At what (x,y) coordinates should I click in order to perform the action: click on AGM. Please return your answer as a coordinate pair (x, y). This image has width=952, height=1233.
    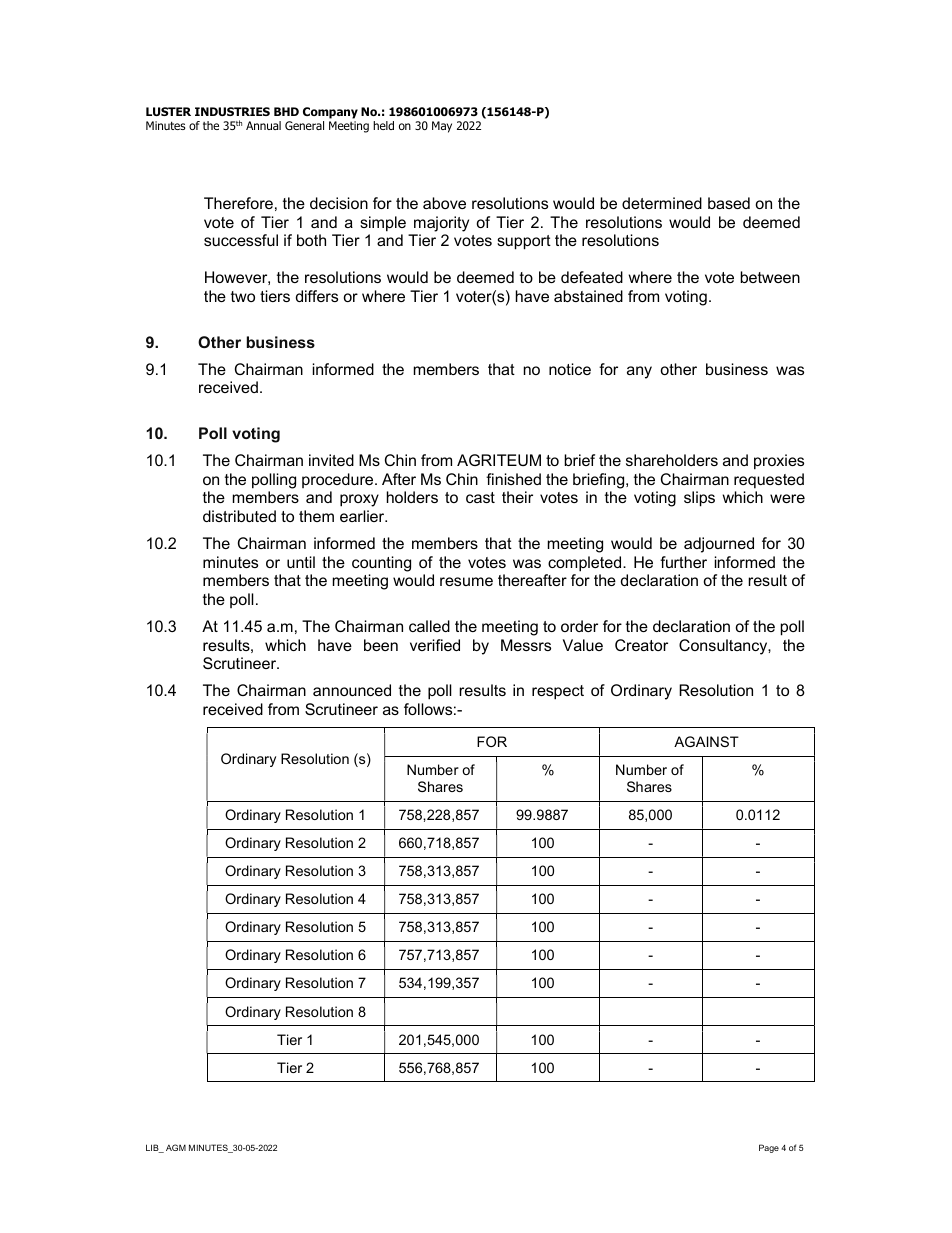
    Looking at the image, I should click on (176, 1147).
